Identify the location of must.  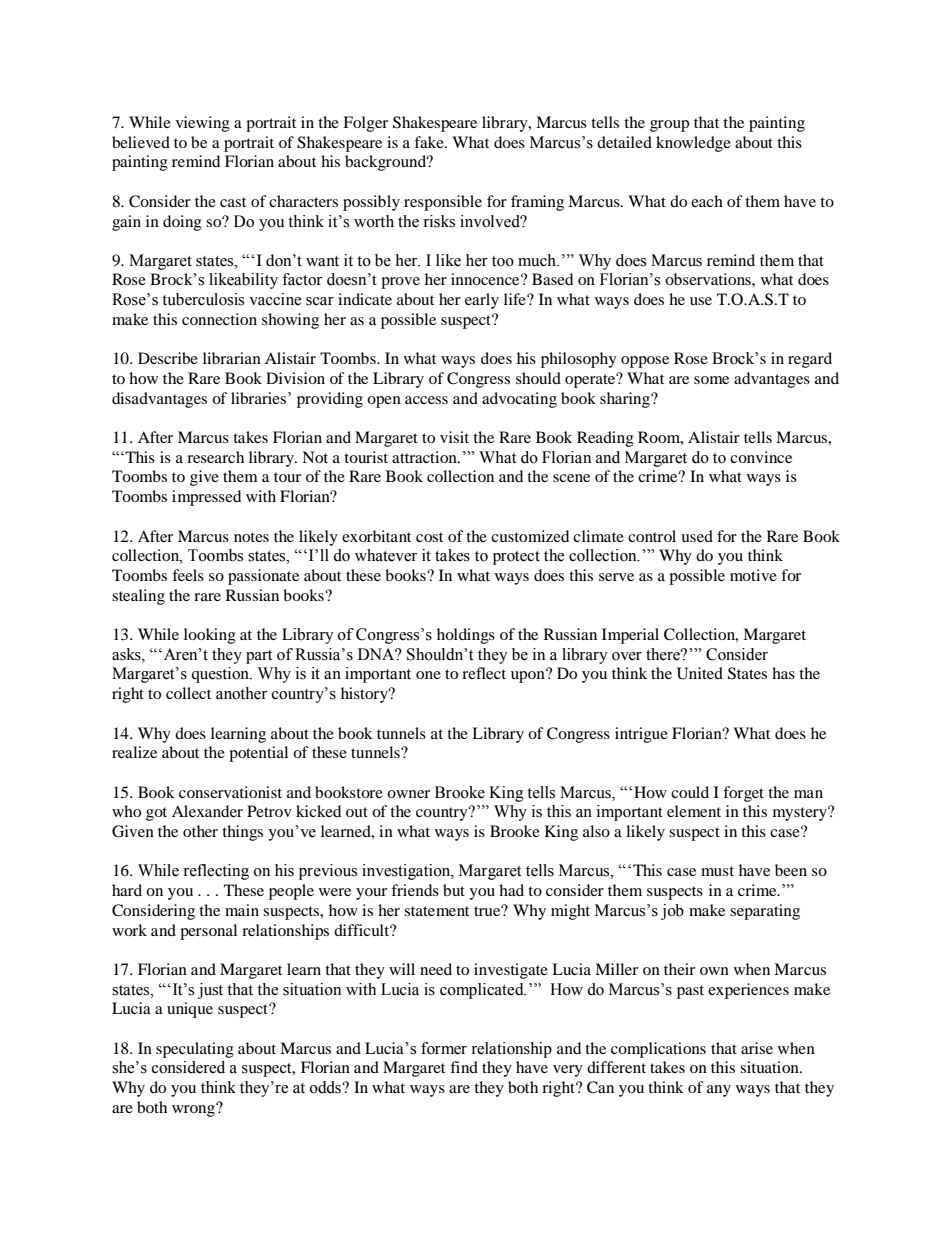
(717, 871).
